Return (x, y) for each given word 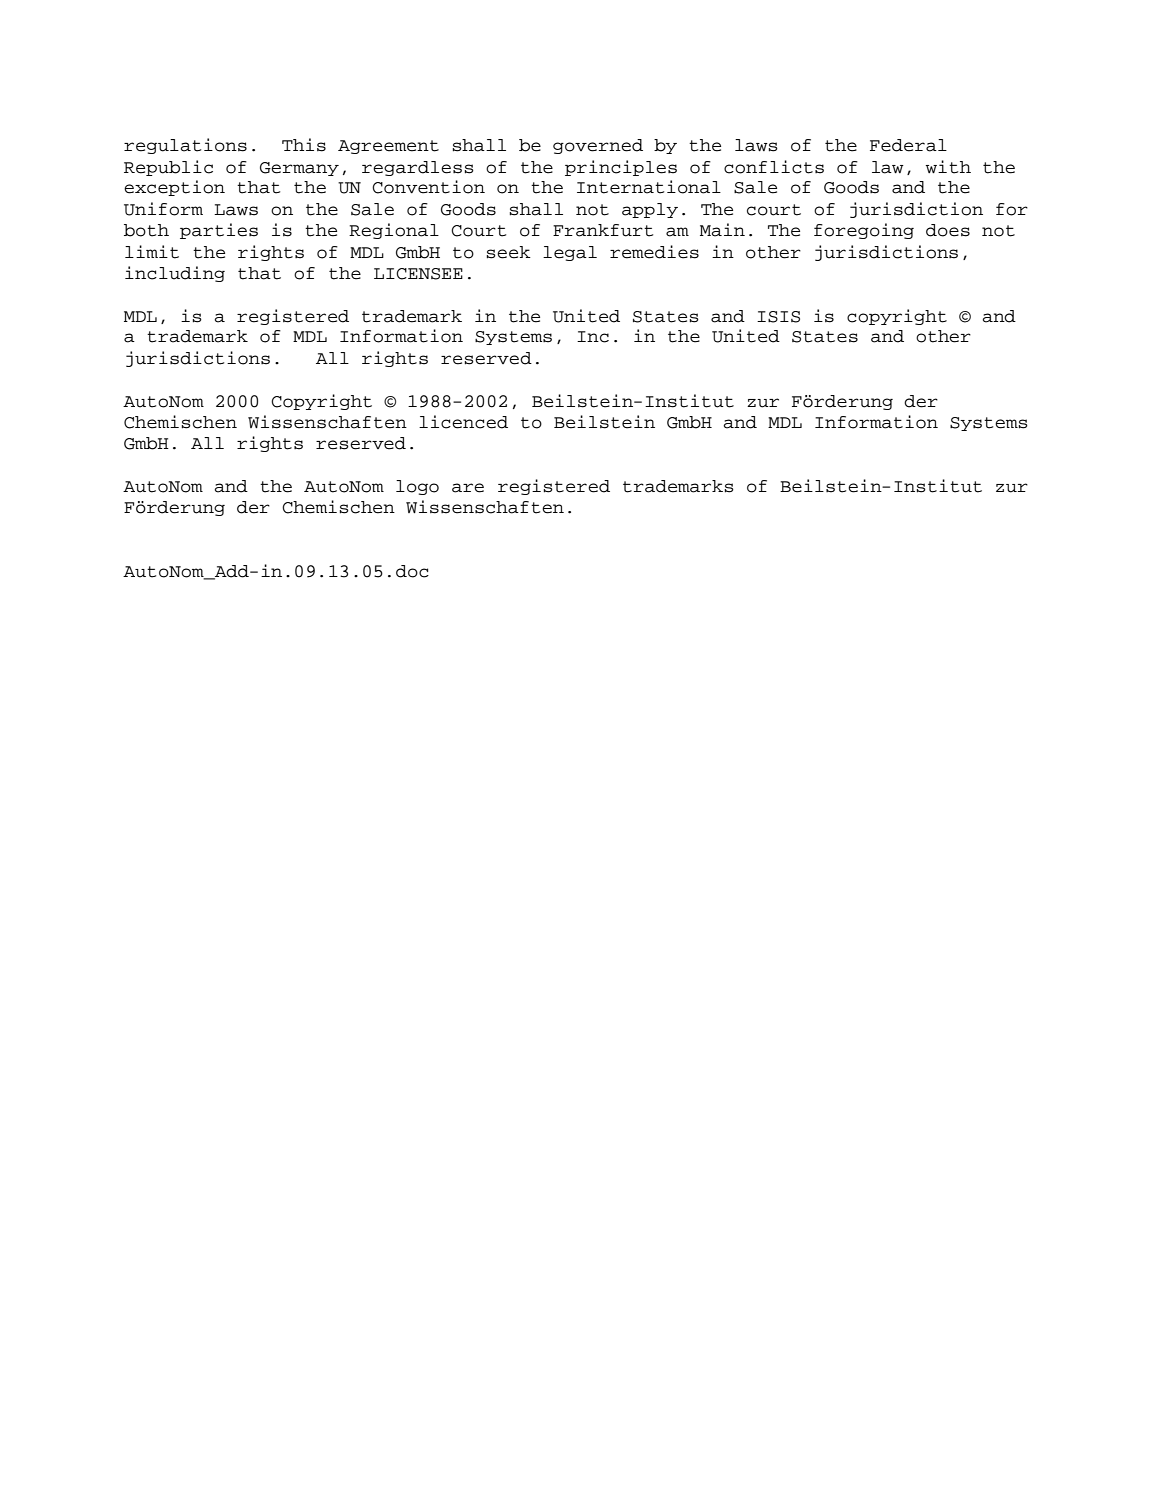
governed (598, 146)
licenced (463, 422)
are (468, 488)
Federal (908, 145)
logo (417, 487)
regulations (185, 146)
